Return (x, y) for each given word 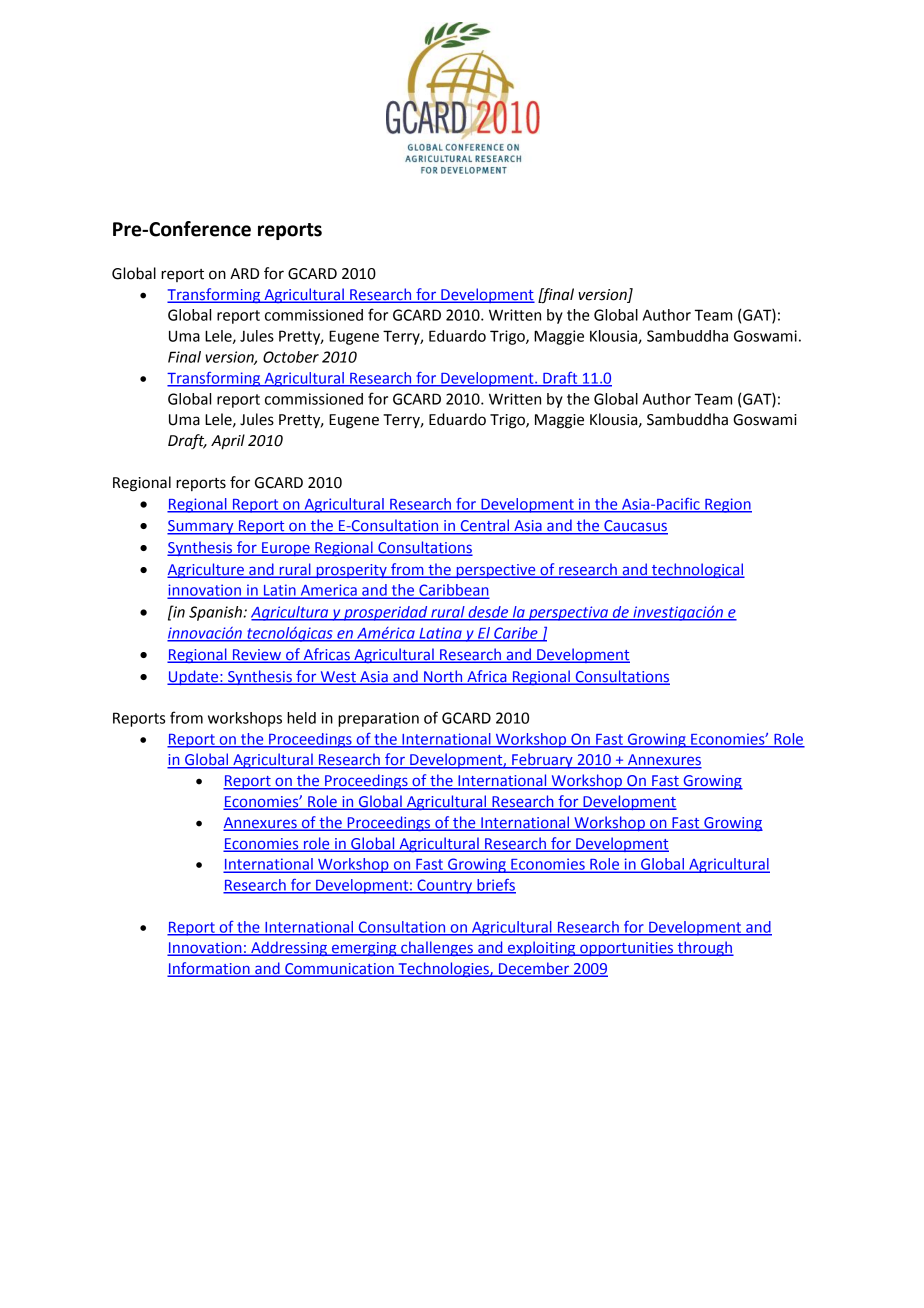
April (228, 442)
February (542, 761)
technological (697, 570)
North (443, 677)
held (301, 718)
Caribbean (453, 591)
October (291, 357)
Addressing (289, 948)
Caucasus (635, 527)
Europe (286, 549)
